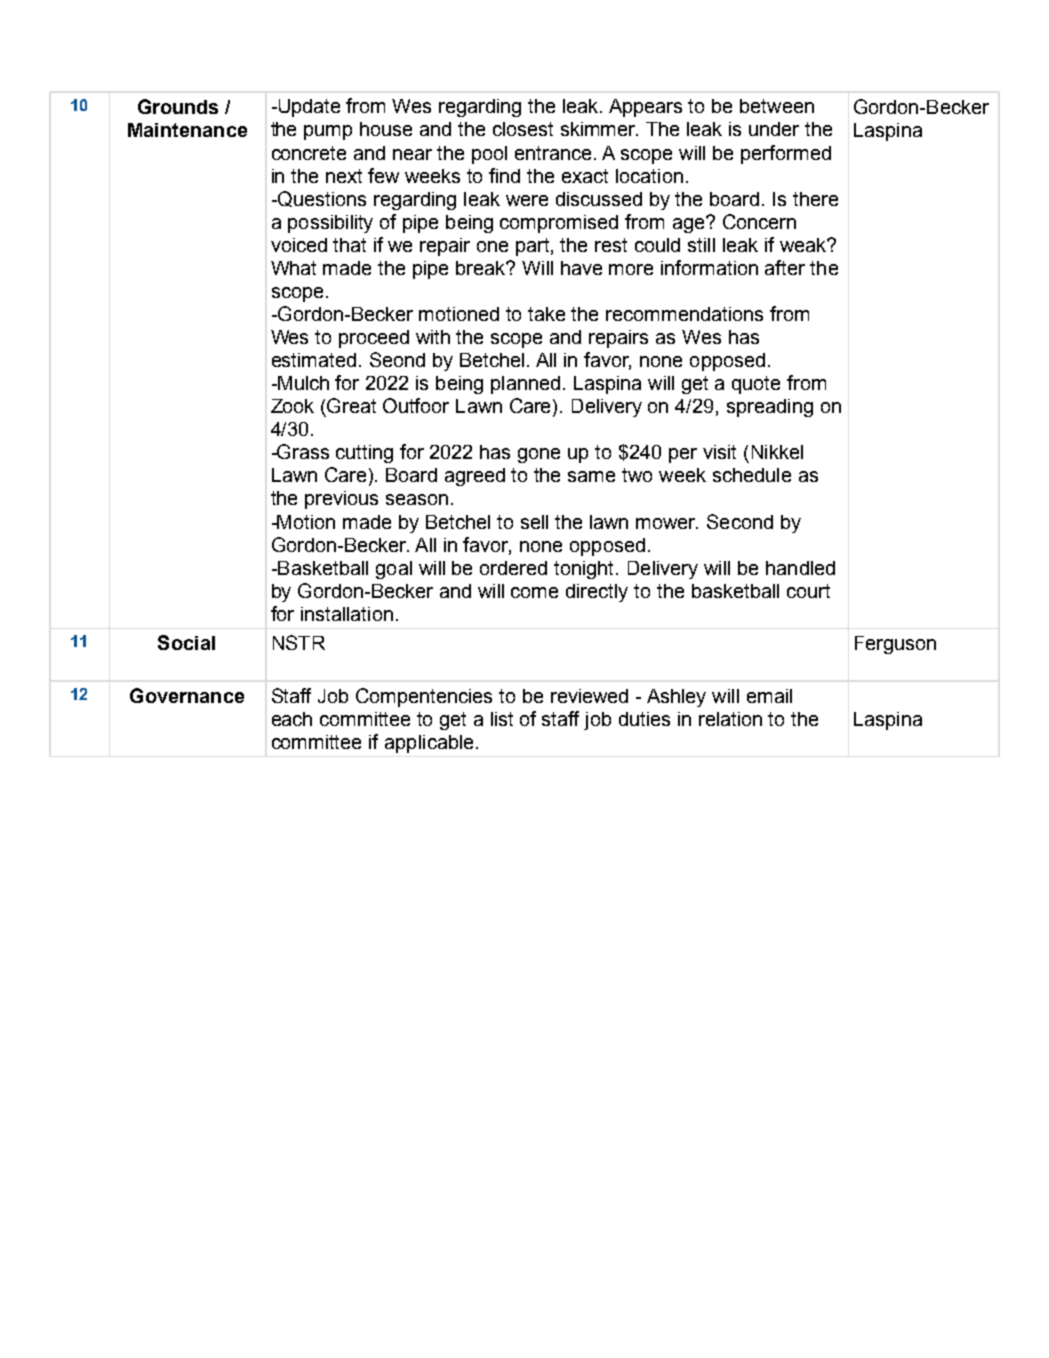  What do you see at coordinates (770, 408) in the screenshot?
I see `spreading` at bounding box center [770, 408].
